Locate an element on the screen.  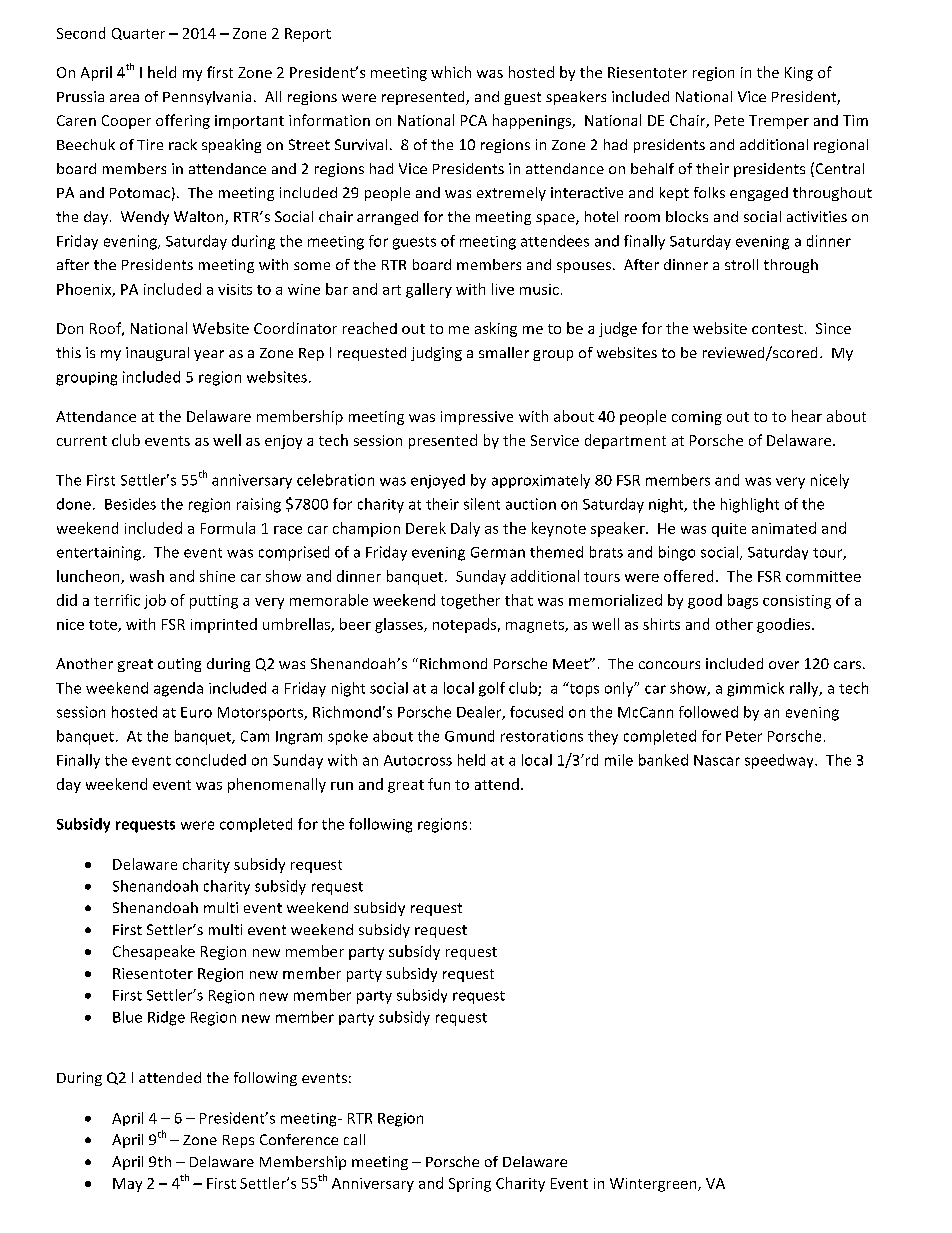
Wintergreen is located at coordinates (654, 1185).
